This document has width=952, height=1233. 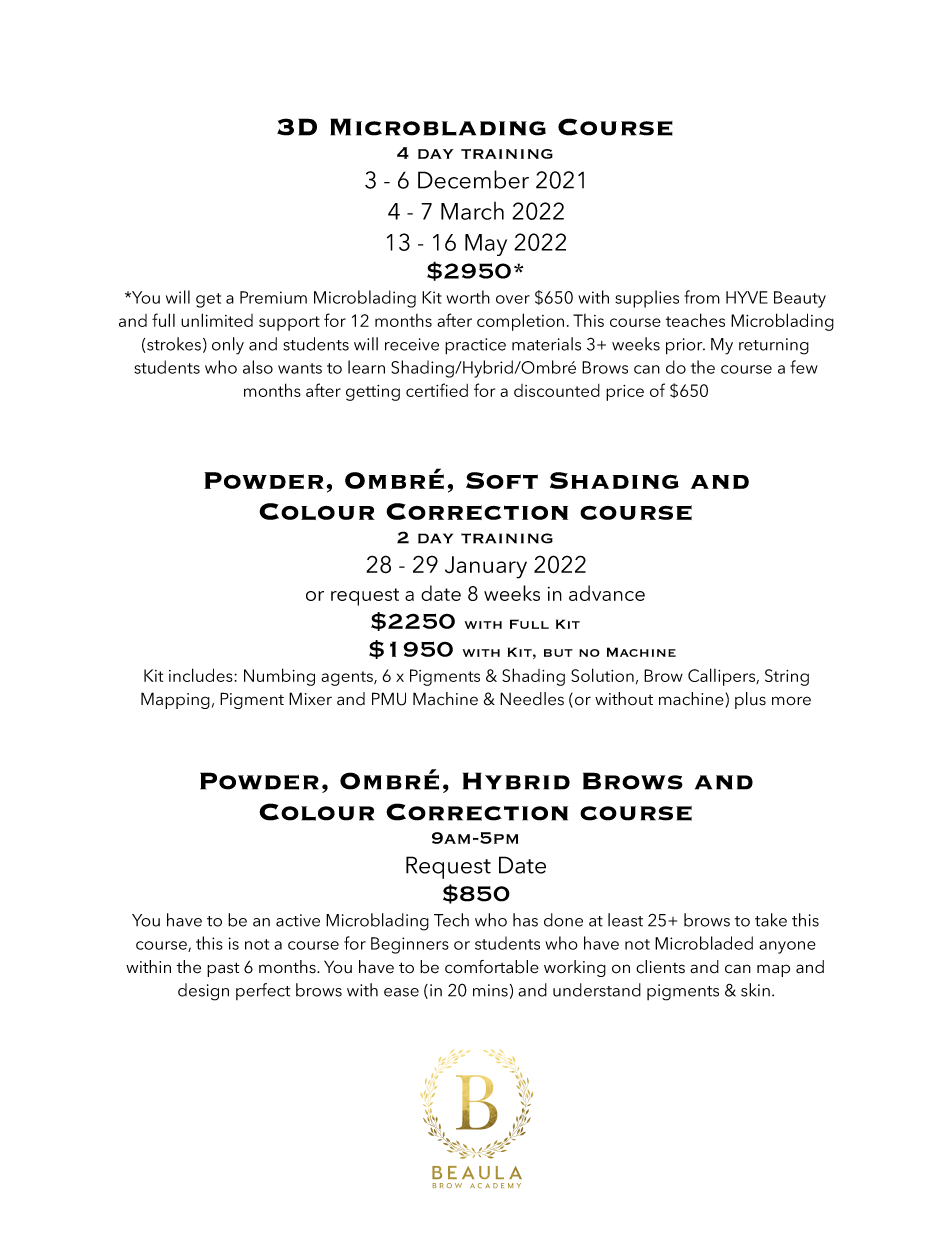 What do you see at coordinates (273, 297) in the document?
I see `Premium` at bounding box center [273, 297].
